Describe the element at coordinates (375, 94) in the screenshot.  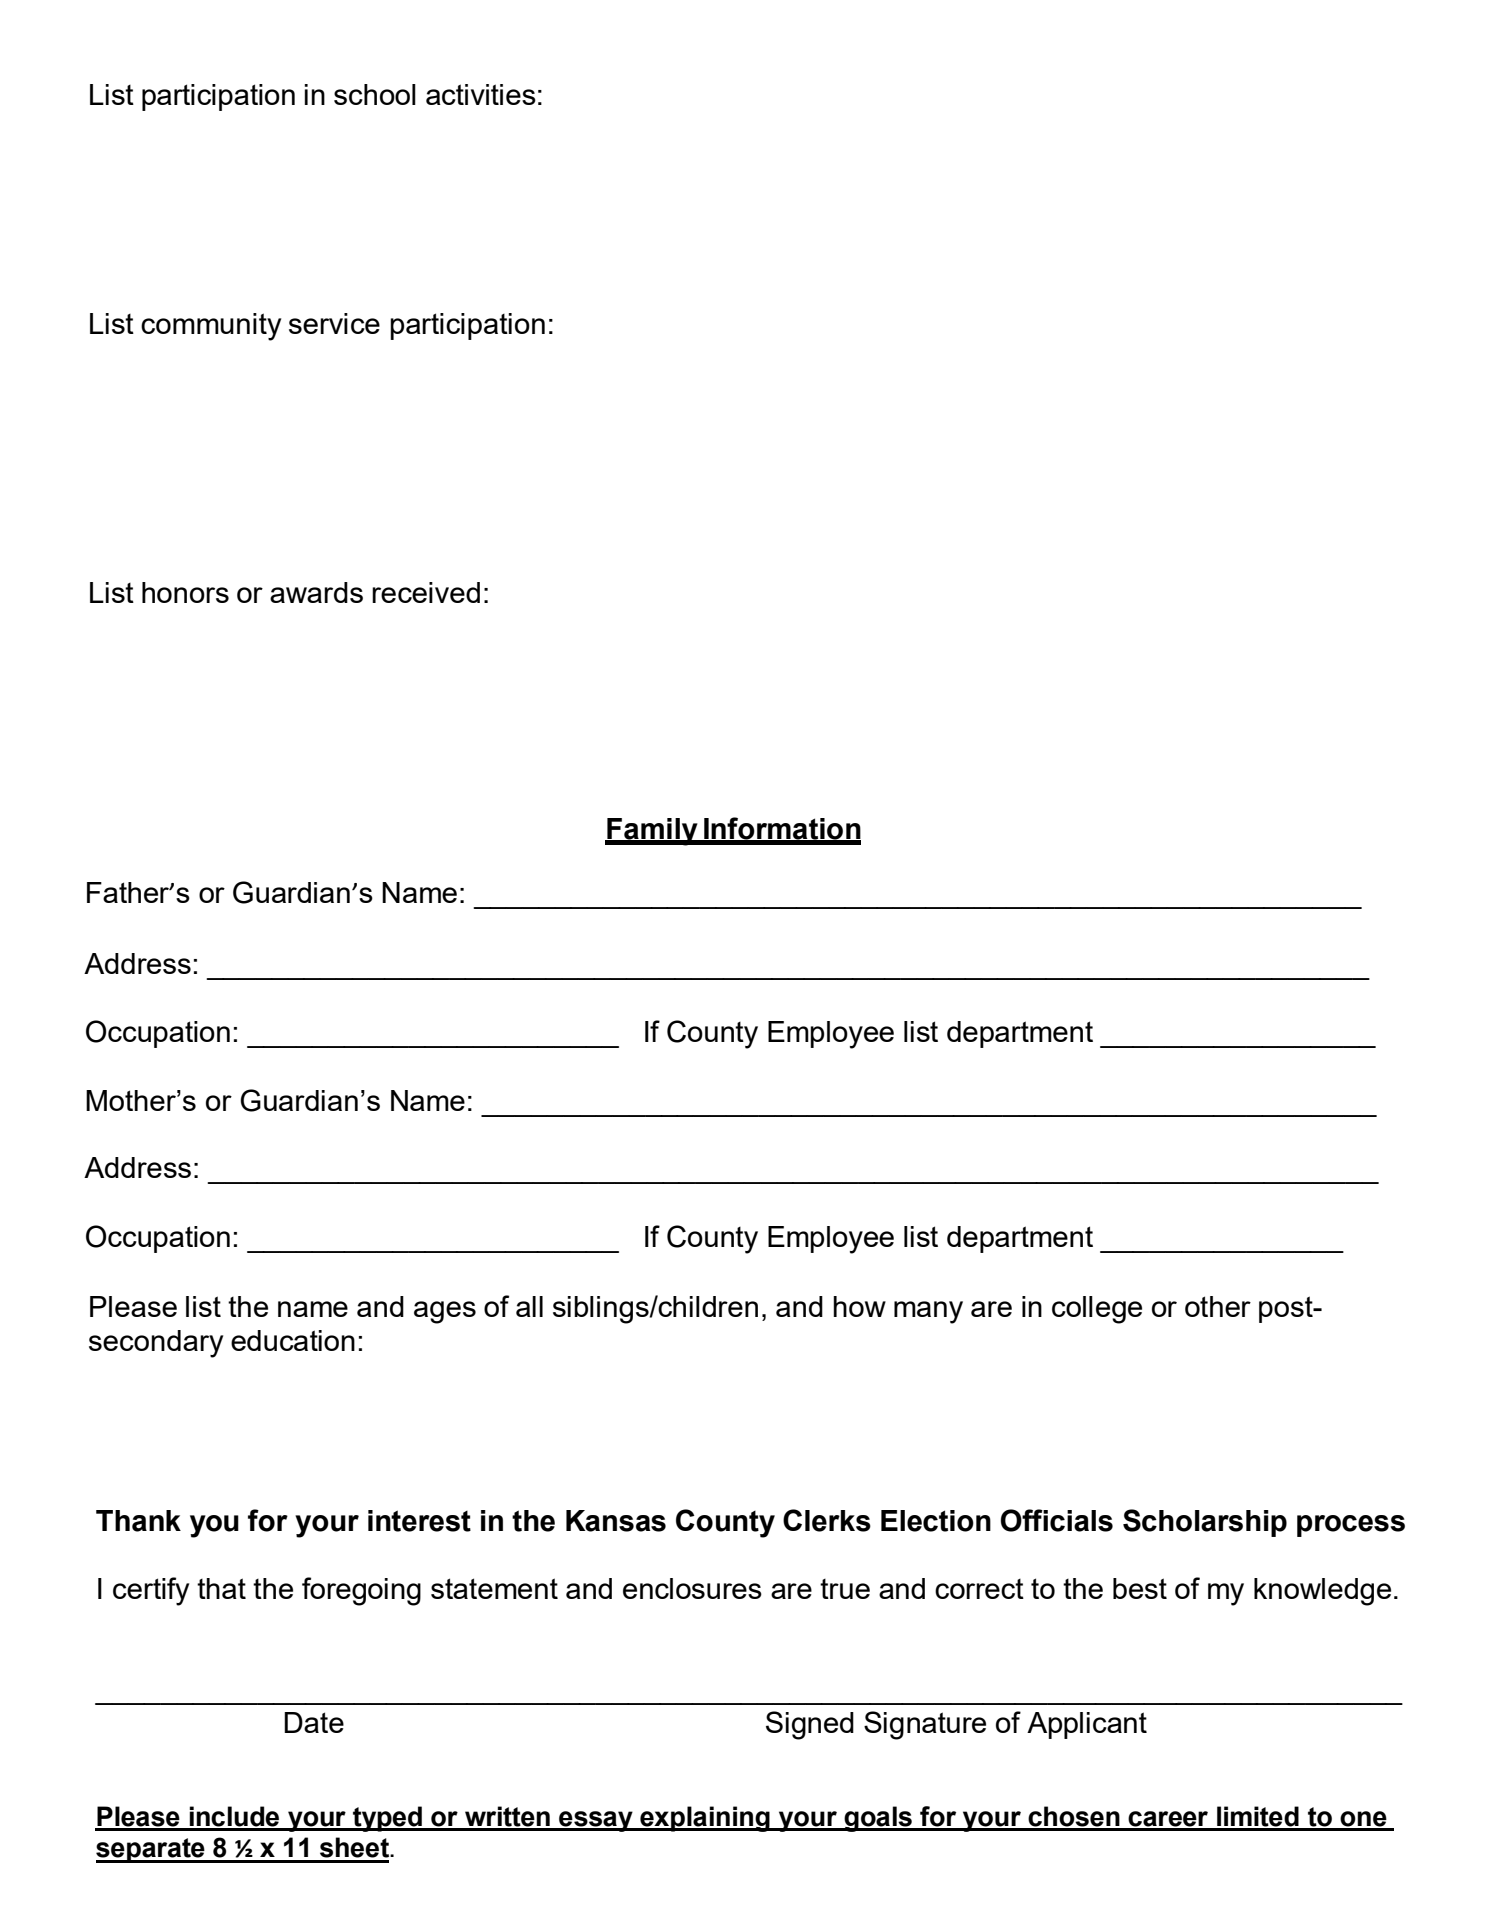
I see `school` at that location.
